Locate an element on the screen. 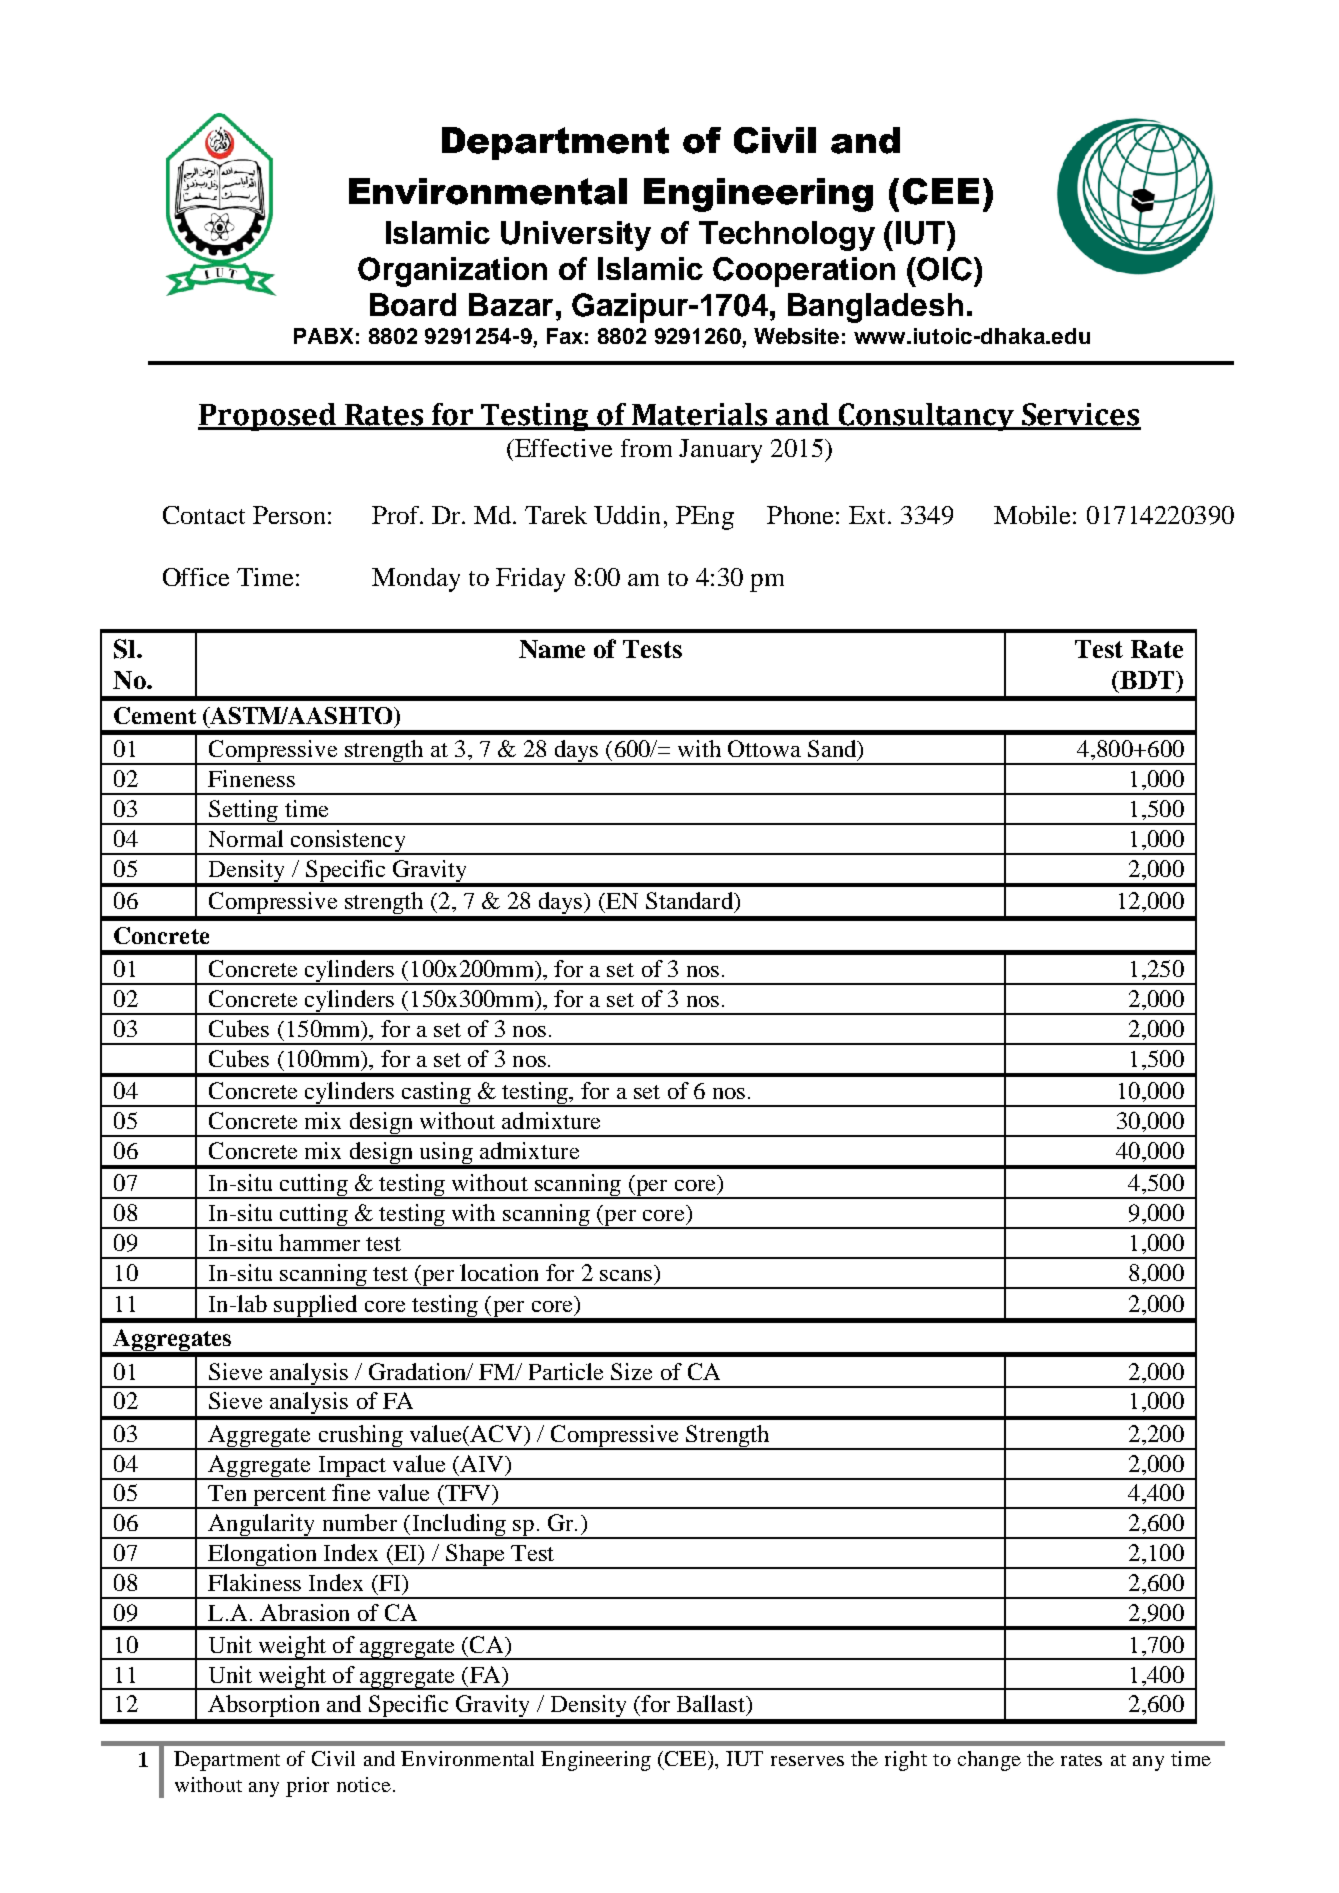  Normal is located at coordinates (246, 838).
